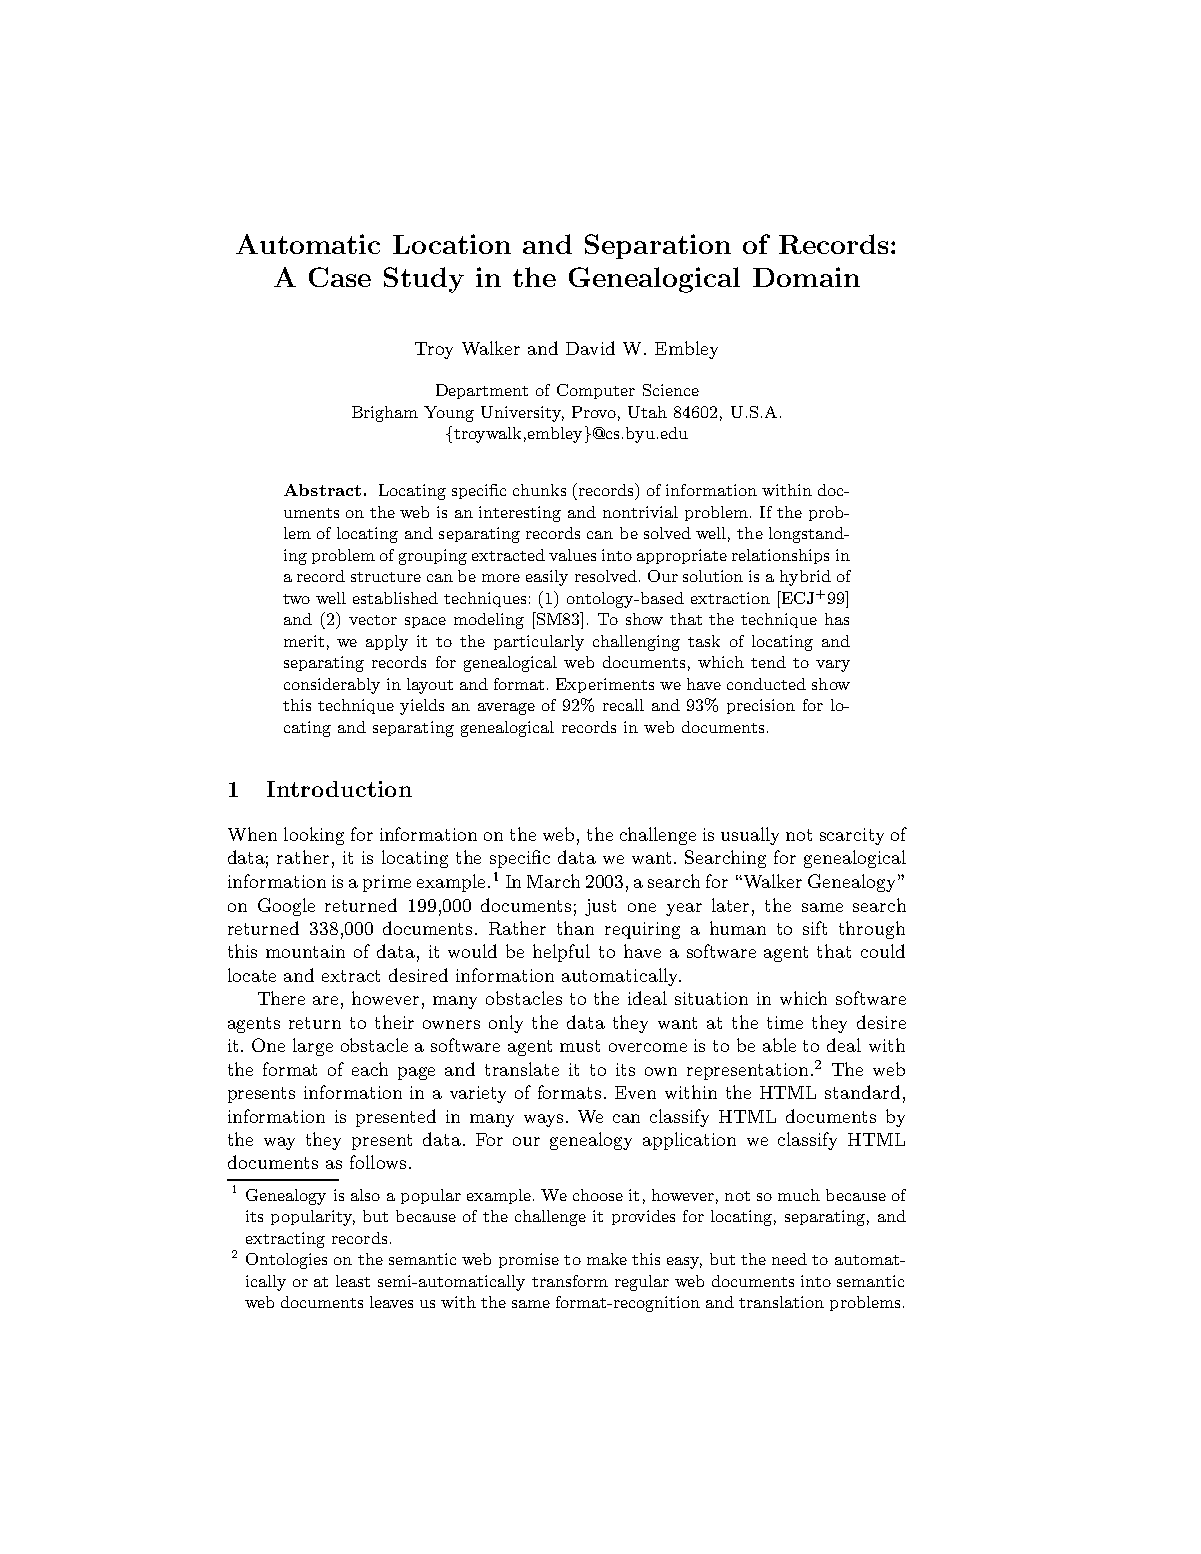 This screenshot has height=1554, width=1201. Describe the element at coordinates (296, 599) in the screenshot. I see `two` at that location.
